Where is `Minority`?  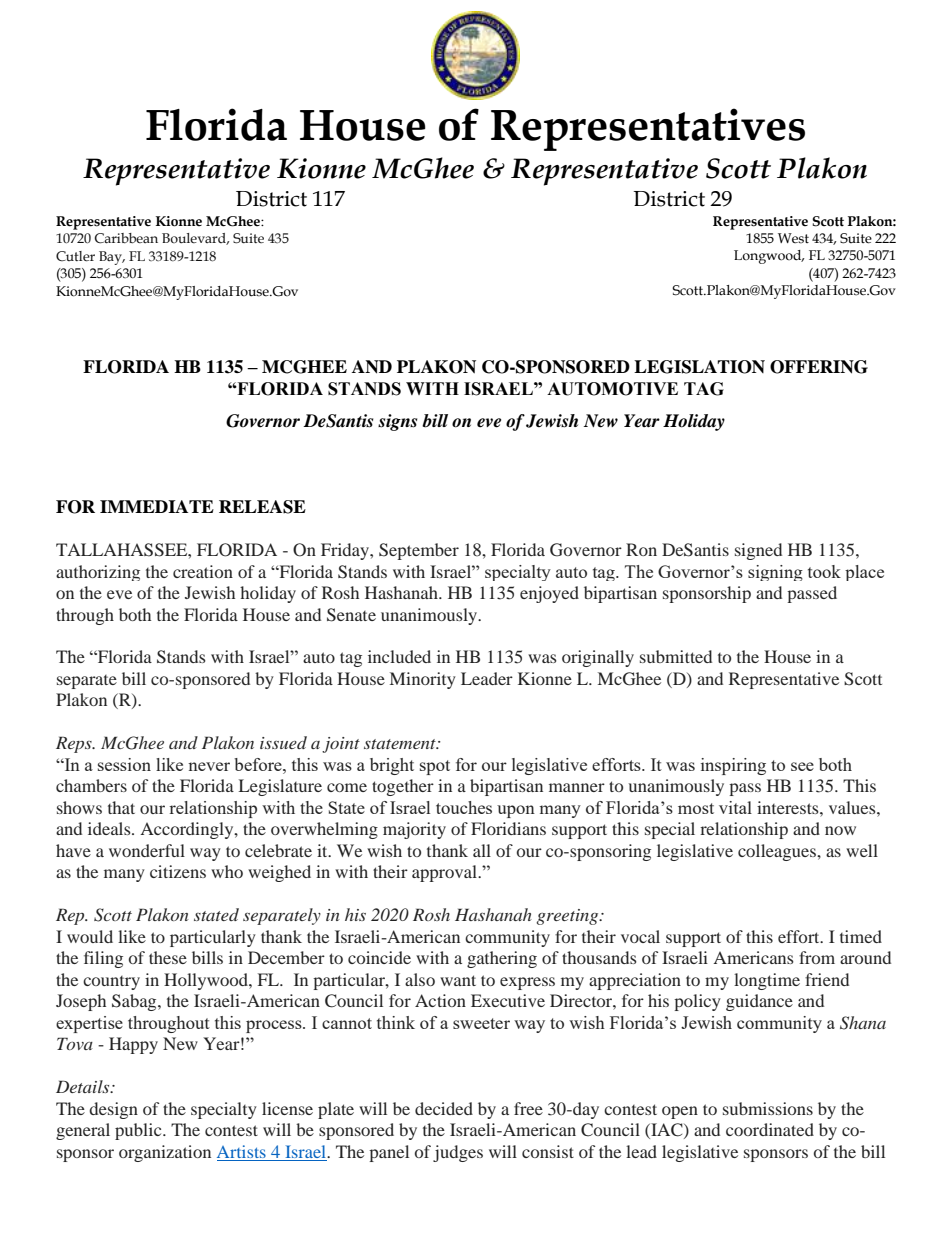 Minority is located at coordinates (423, 680).
